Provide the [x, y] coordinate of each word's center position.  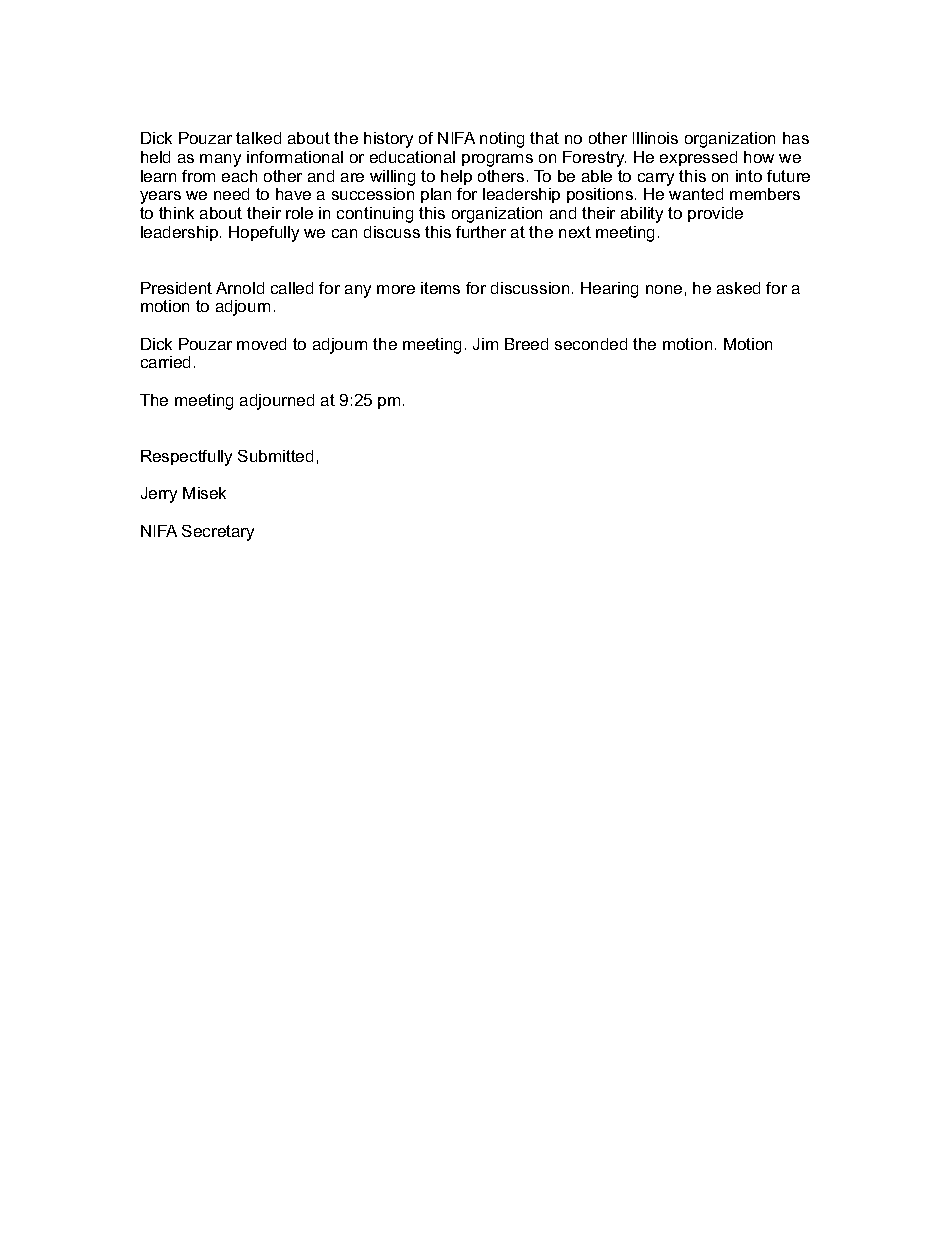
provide [715, 214]
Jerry [159, 495]
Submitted [275, 456]
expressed [698, 158]
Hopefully [264, 234]
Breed [526, 344]
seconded [591, 344]
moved [261, 344]
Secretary [218, 533]
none [664, 289]
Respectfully [186, 458]
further [481, 232]
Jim [485, 344]
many [220, 160]
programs [497, 160]
